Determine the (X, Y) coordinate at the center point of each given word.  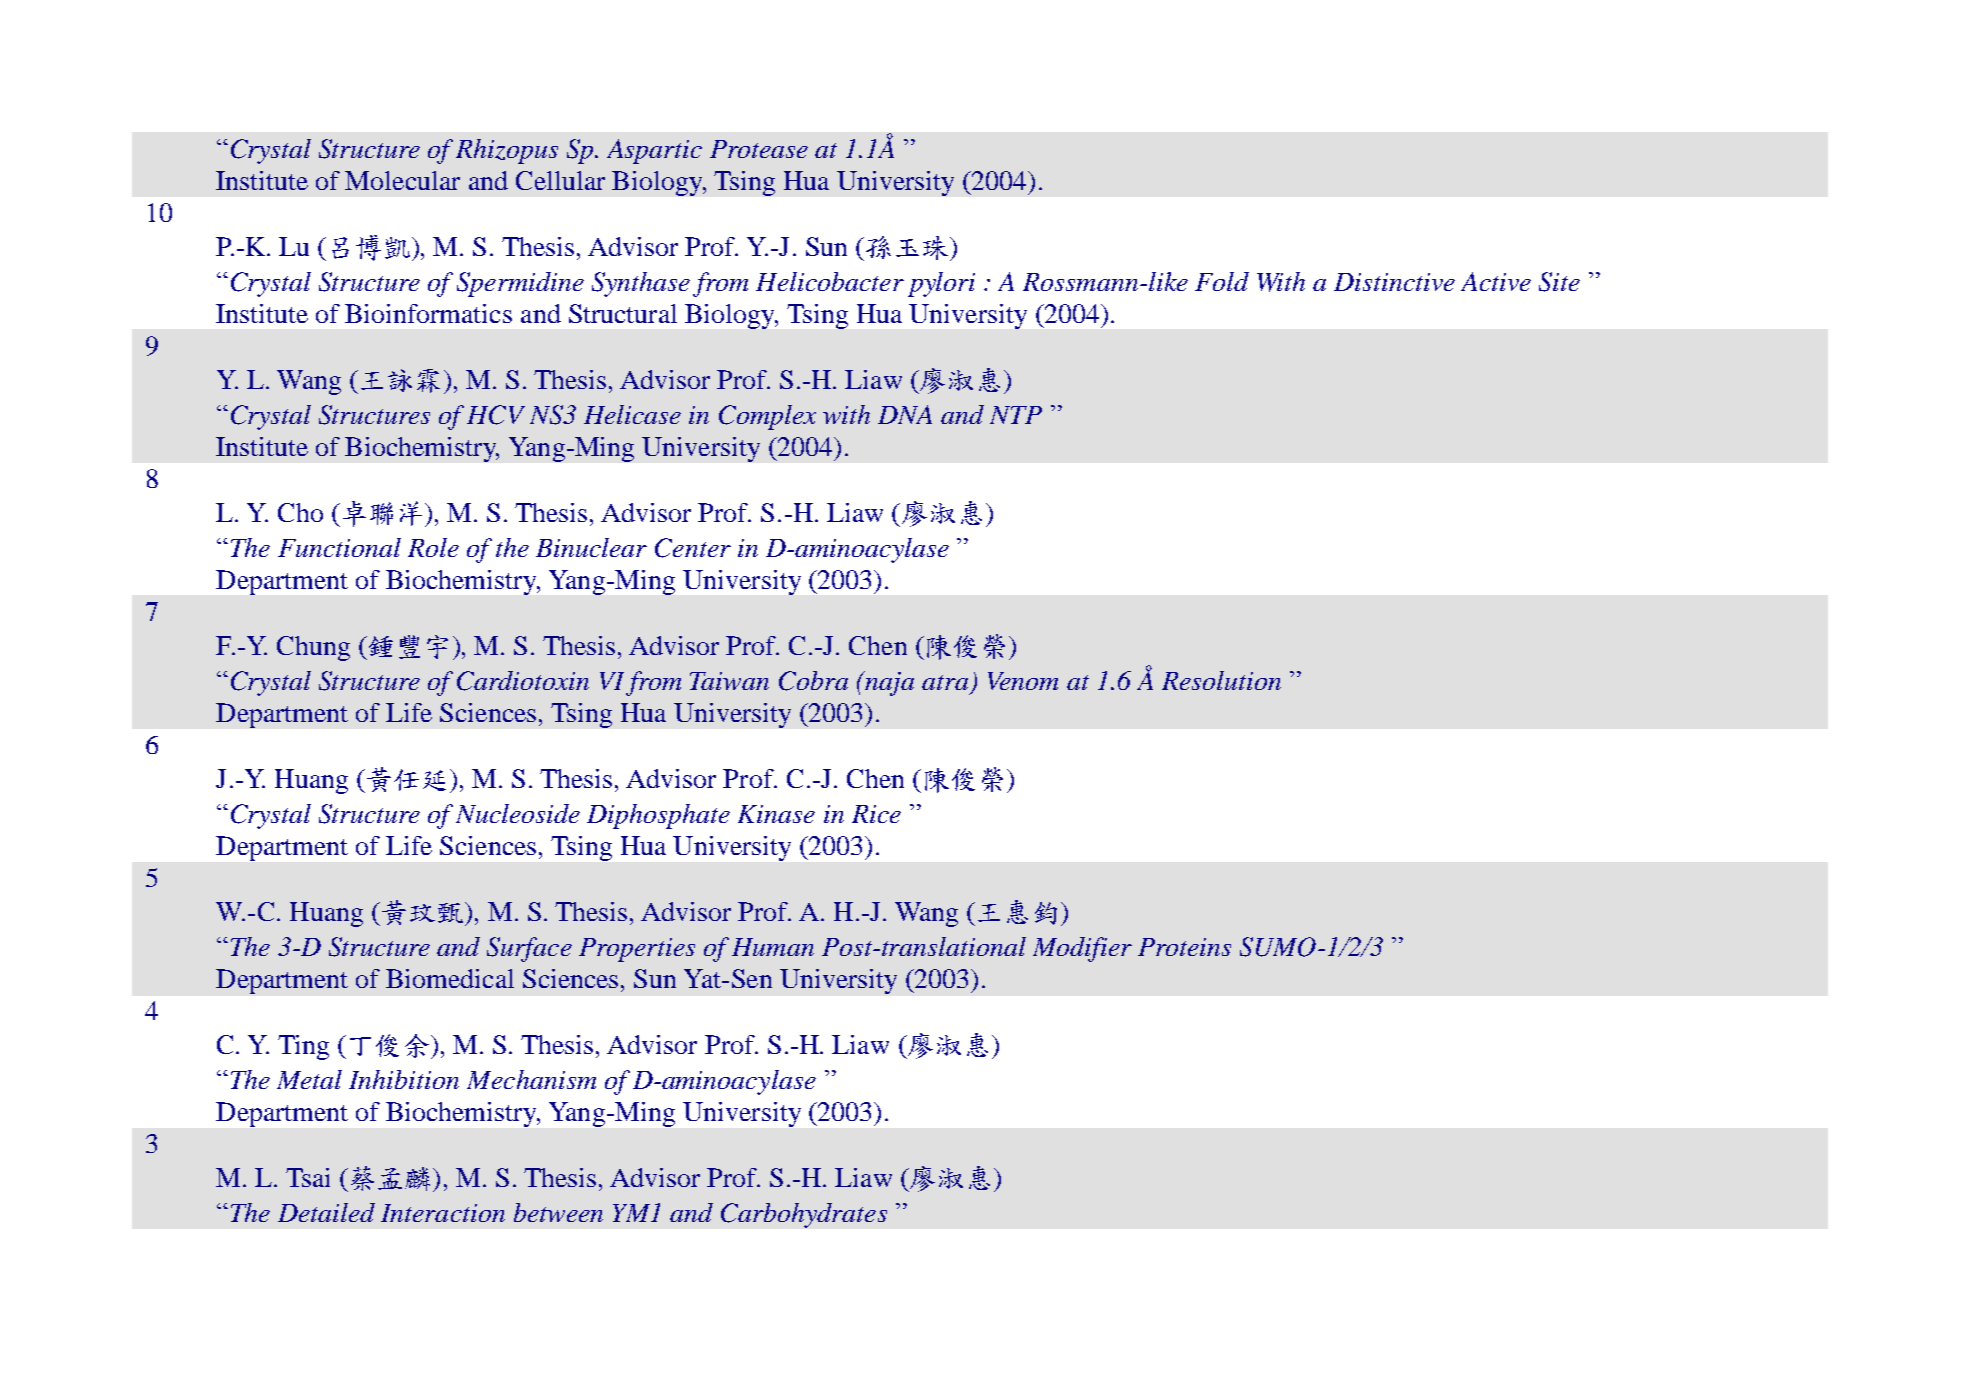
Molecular (402, 180)
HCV (496, 415)
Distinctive (1394, 282)
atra (945, 682)
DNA (905, 414)
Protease (759, 149)
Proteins (1184, 947)
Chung (313, 648)
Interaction (443, 1213)
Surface (529, 949)
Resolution (1221, 680)
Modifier (1082, 949)
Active (1496, 281)
